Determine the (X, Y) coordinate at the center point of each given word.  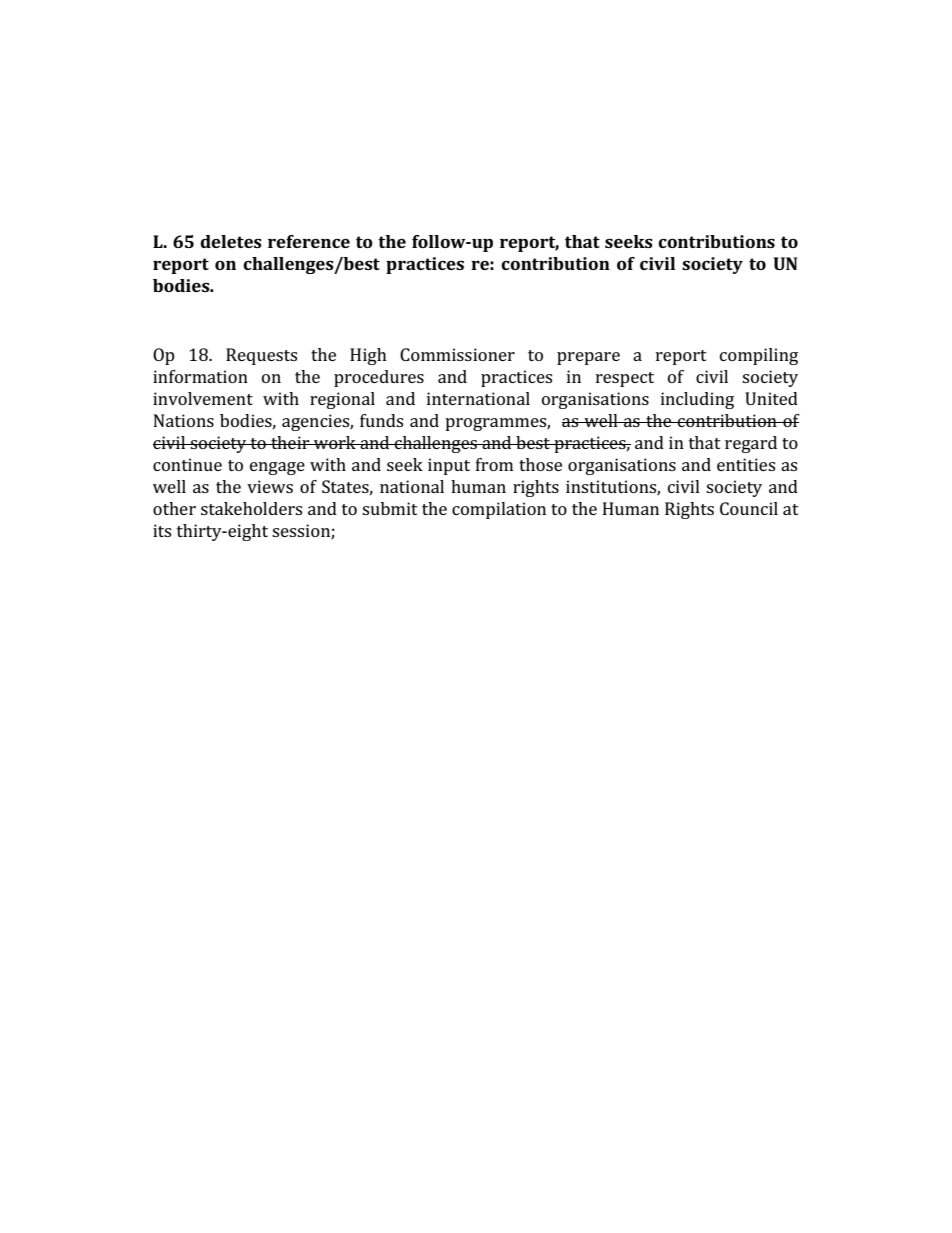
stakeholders (251, 508)
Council (749, 508)
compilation (499, 510)
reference (309, 241)
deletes (231, 241)
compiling (759, 356)
